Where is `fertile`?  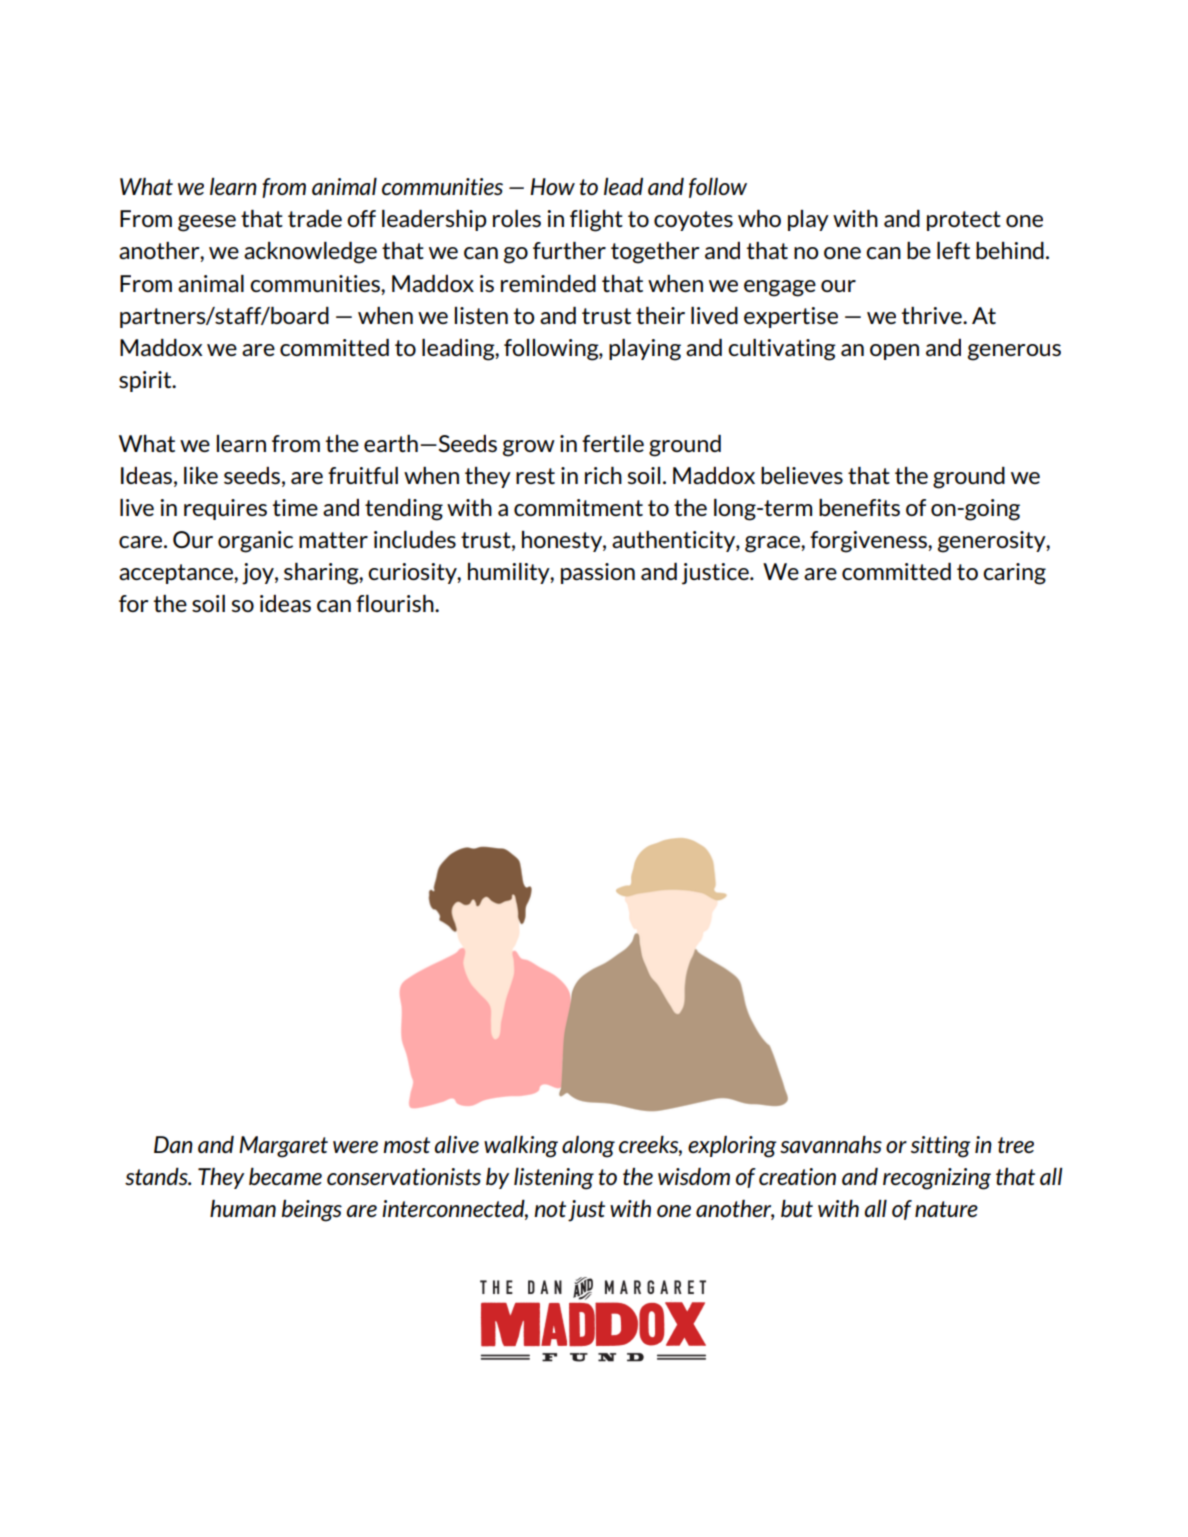
fertile is located at coordinates (613, 443).
